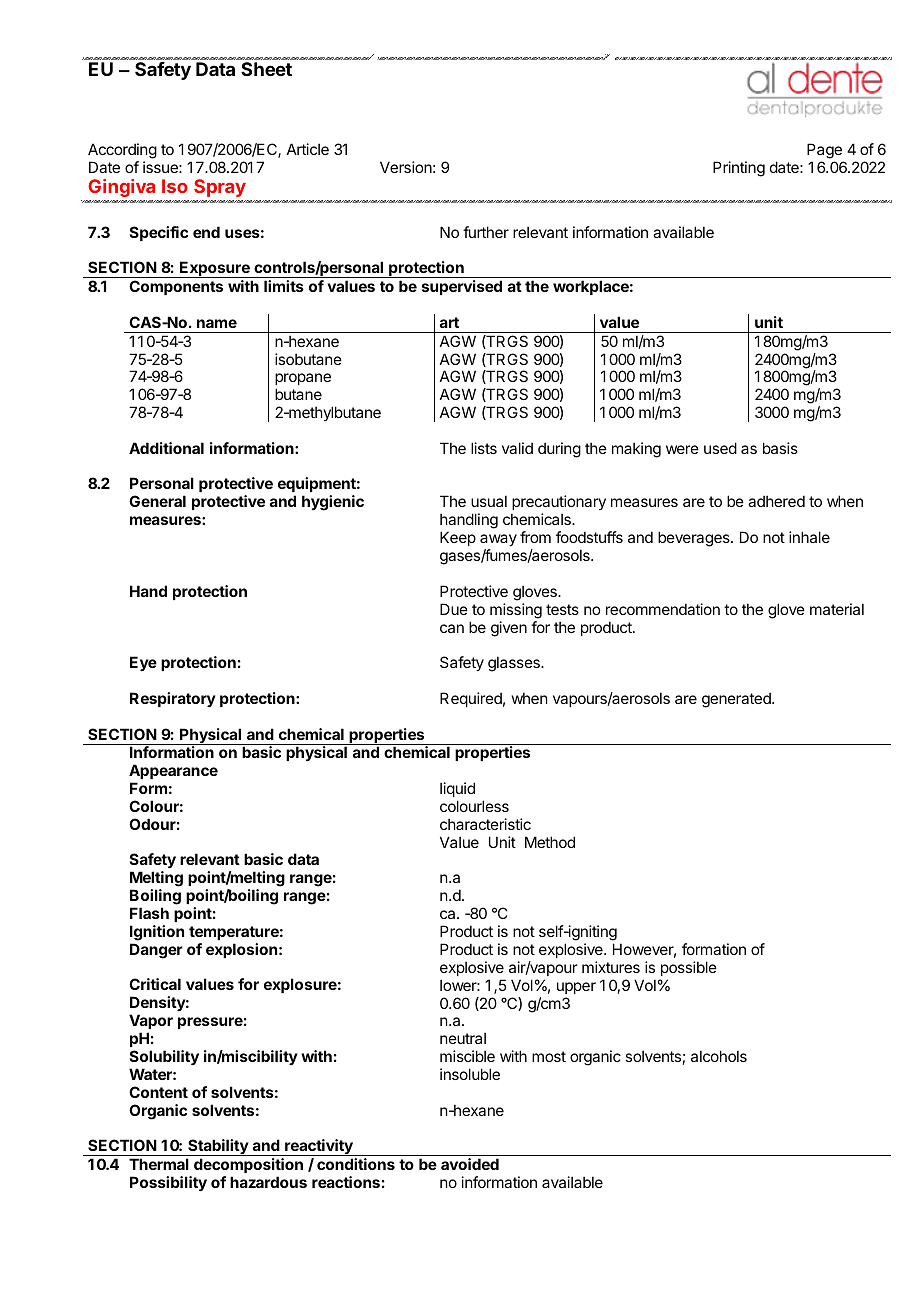 Image resolution: width=924 pixels, height=1308 pixels. What do you see at coordinates (689, 968) in the screenshot?
I see `possible` at bounding box center [689, 968].
